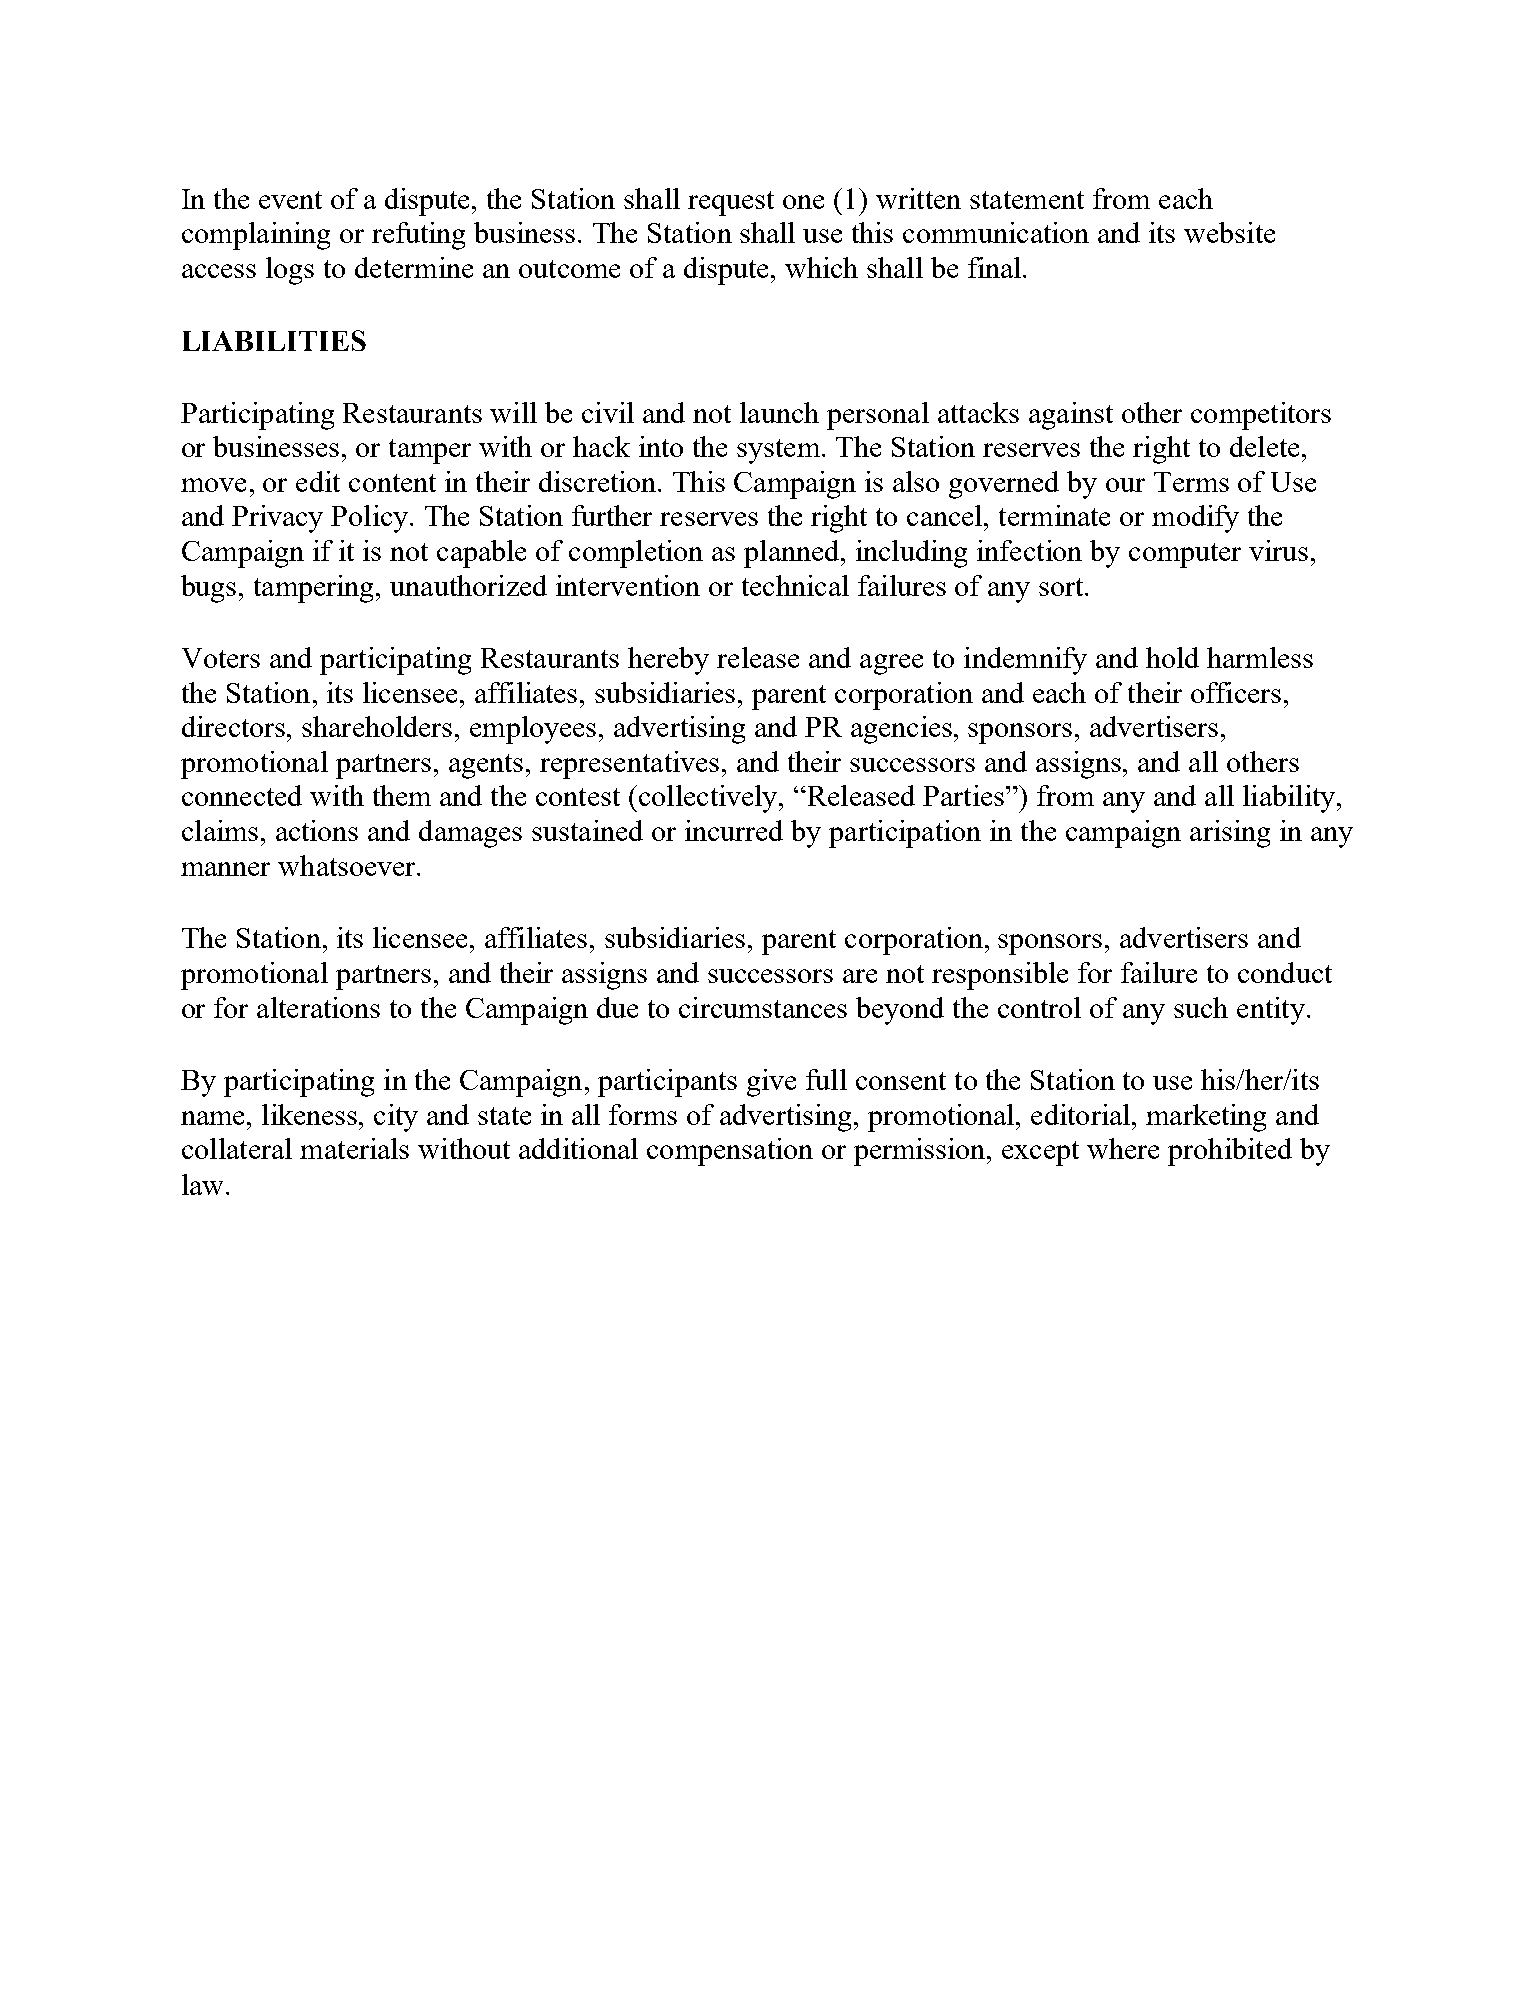 The width and height of the image is (1537, 1989). Describe the element at coordinates (1229, 232) in the image. I see `website` at that location.
